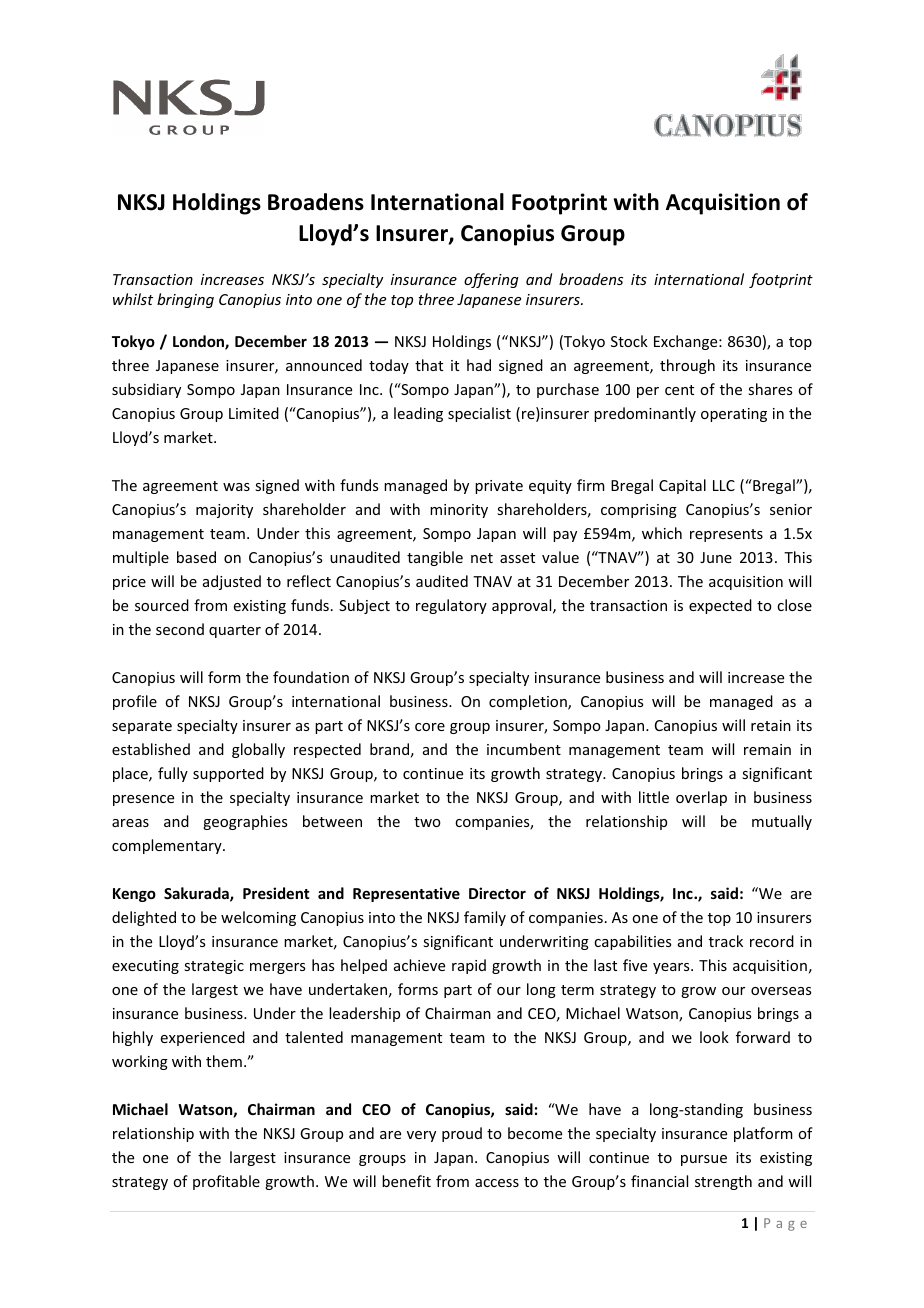 The image size is (924, 1308). Describe the element at coordinates (491, 280) in the image. I see `offering` at that location.
